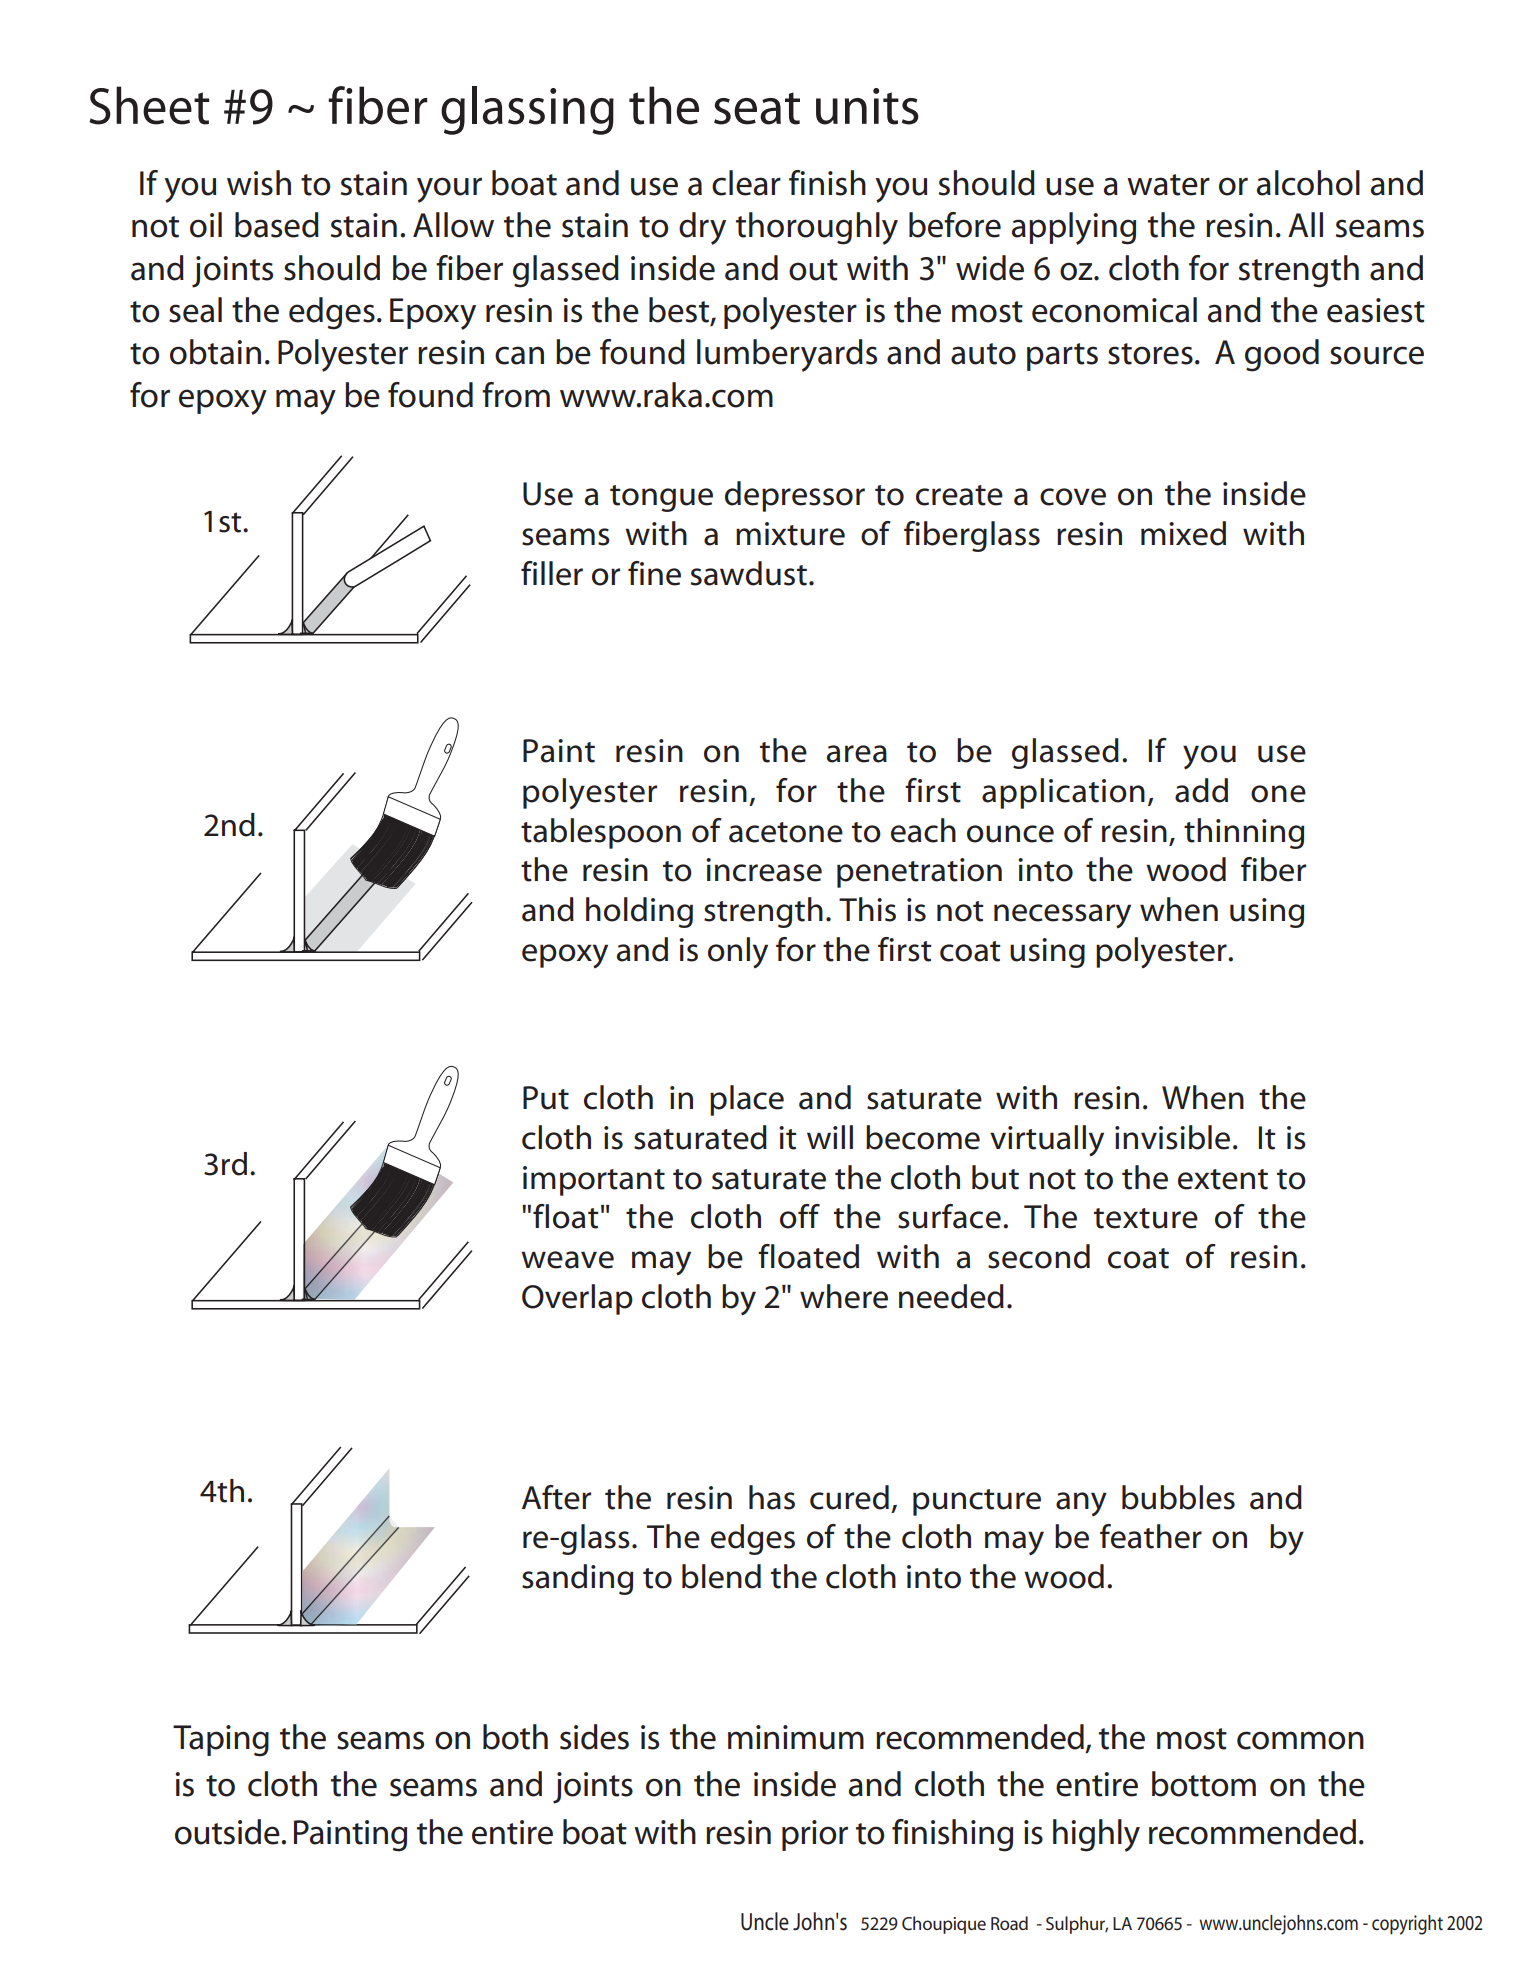  Describe the element at coordinates (815, 1835) in the screenshot. I see `prior` at that location.
